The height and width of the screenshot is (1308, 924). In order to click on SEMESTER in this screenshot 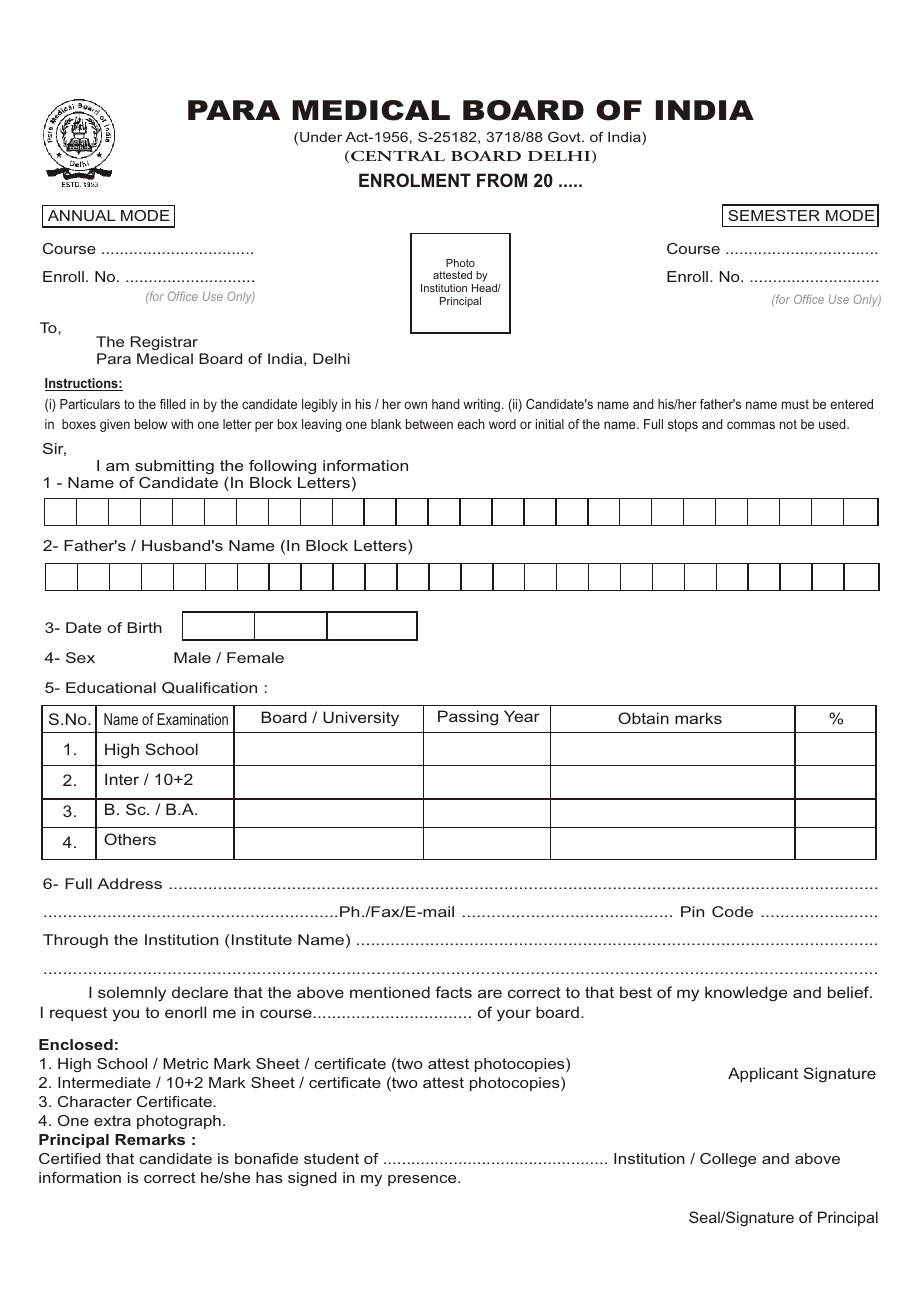, I will do `click(774, 215)`.
